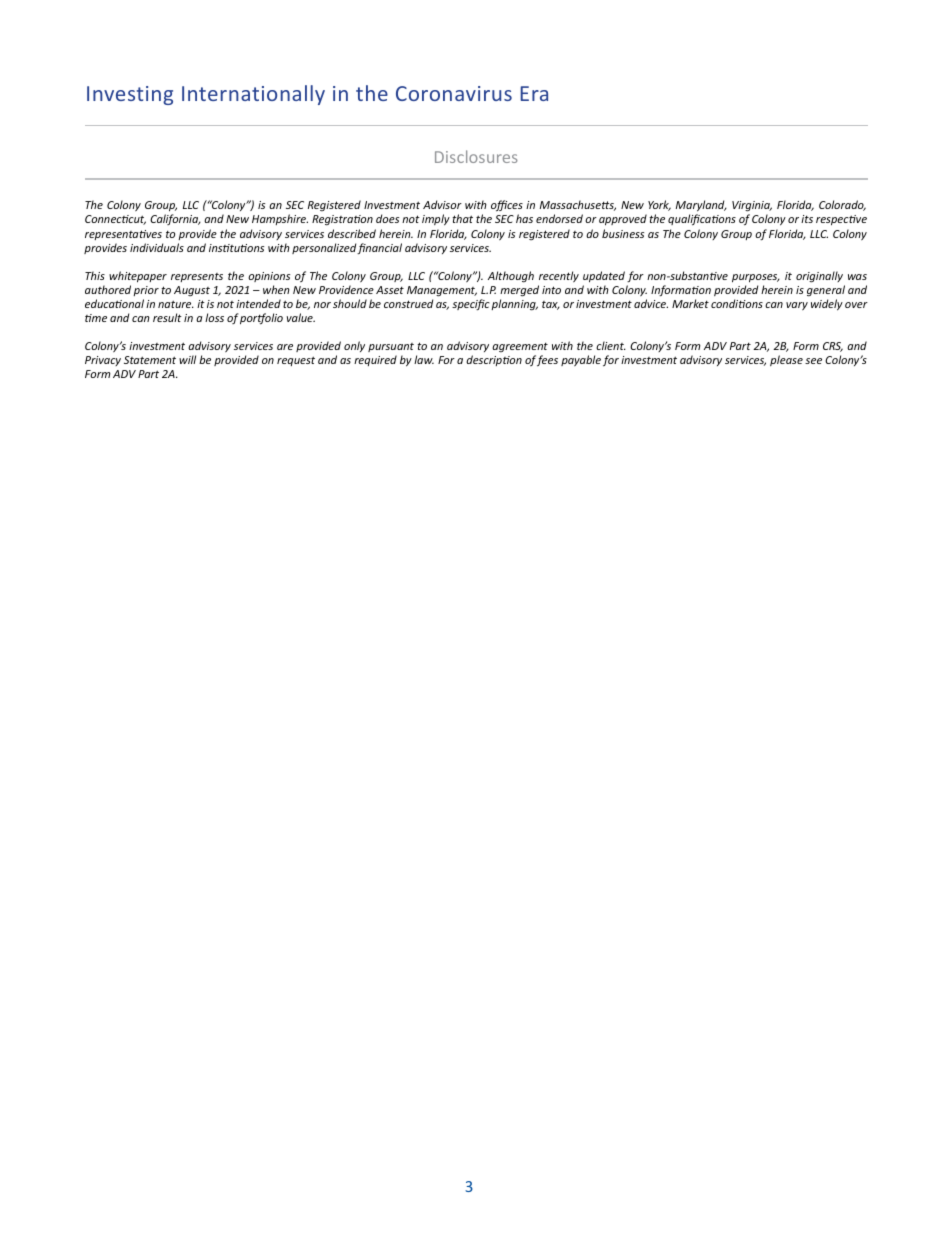  I want to click on Hampshire, so click(280, 219).
